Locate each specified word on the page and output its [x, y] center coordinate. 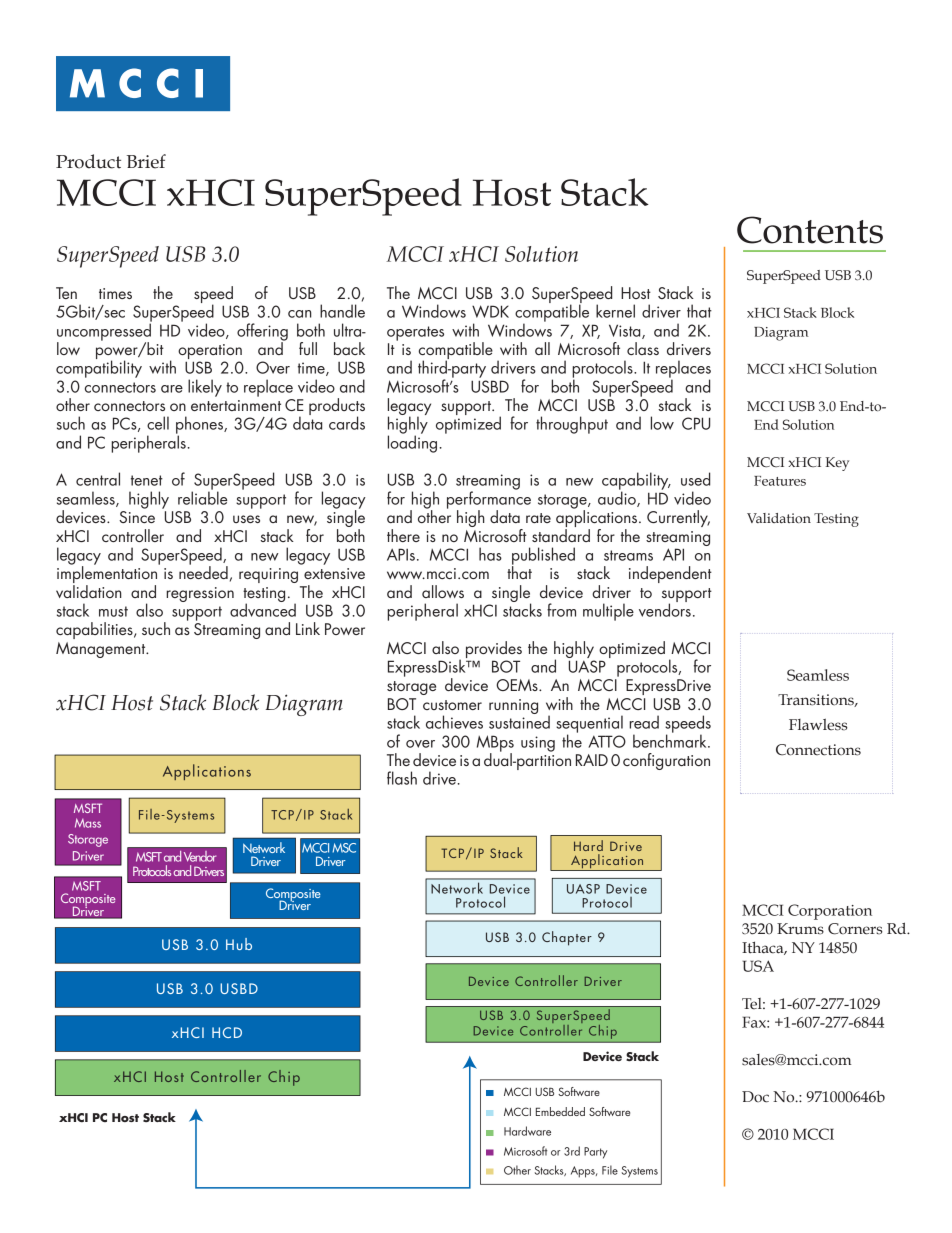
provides [494, 649]
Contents [810, 230]
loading [412, 443]
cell [158, 423]
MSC [344, 848]
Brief [146, 161]
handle [342, 311]
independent [670, 574]
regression [200, 594]
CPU [696, 423]
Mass [88, 823]
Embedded [560, 1111]
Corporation [830, 912]
